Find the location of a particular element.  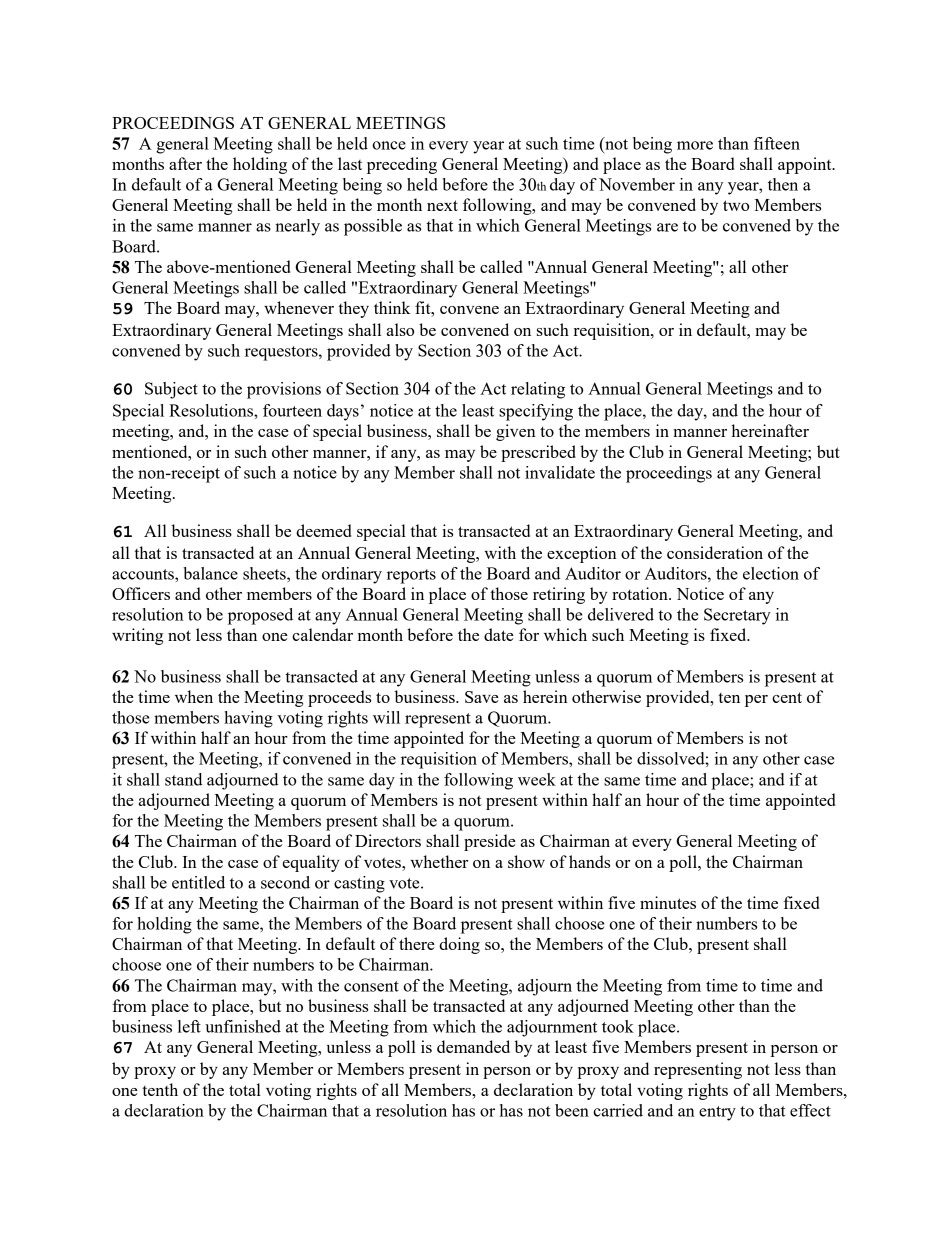

proposed is located at coordinates (260, 616).
